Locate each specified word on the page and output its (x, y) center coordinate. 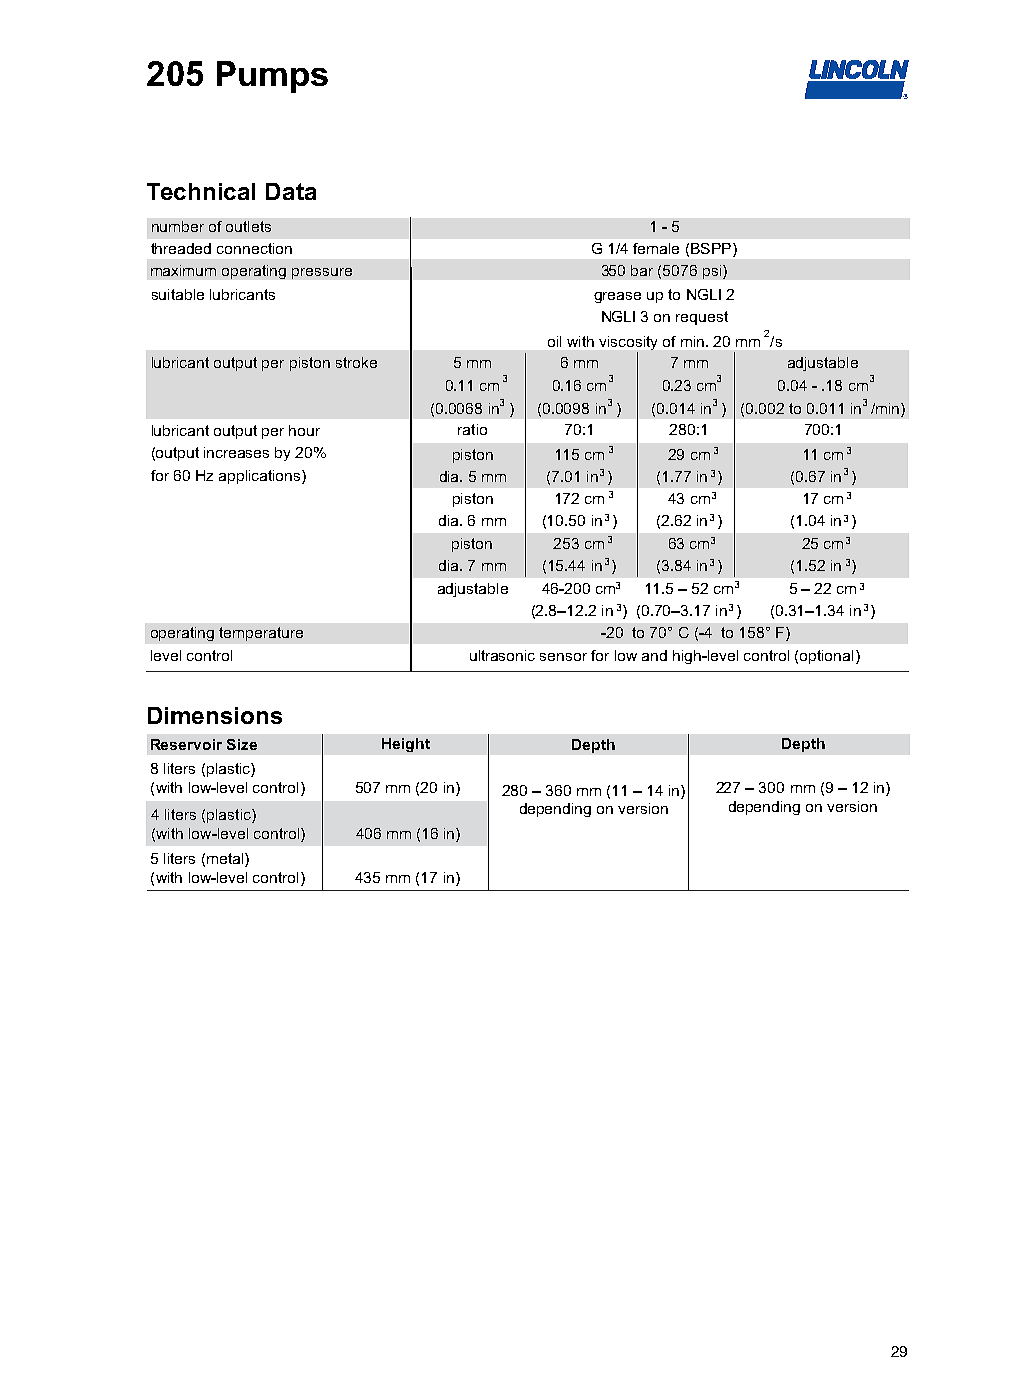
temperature (261, 634)
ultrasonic (502, 655)
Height (406, 745)
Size (242, 744)
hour (304, 430)
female (656, 248)
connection (254, 248)
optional (826, 657)
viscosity (628, 343)
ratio (472, 429)
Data (291, 191)
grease (617, 297)
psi (713, 272)
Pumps (272, 77)
